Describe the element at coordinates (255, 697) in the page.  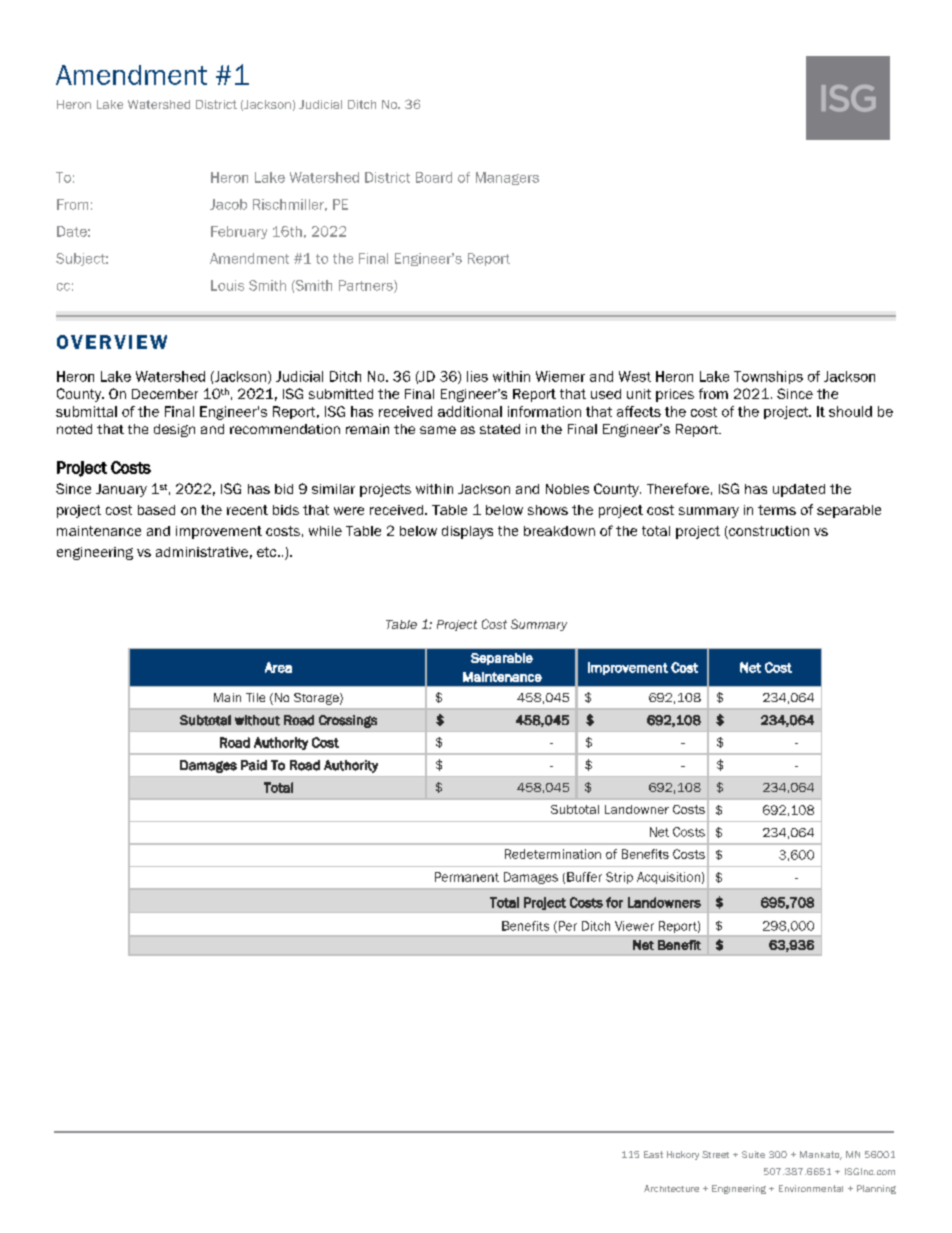
I see `Tile` at that location.
